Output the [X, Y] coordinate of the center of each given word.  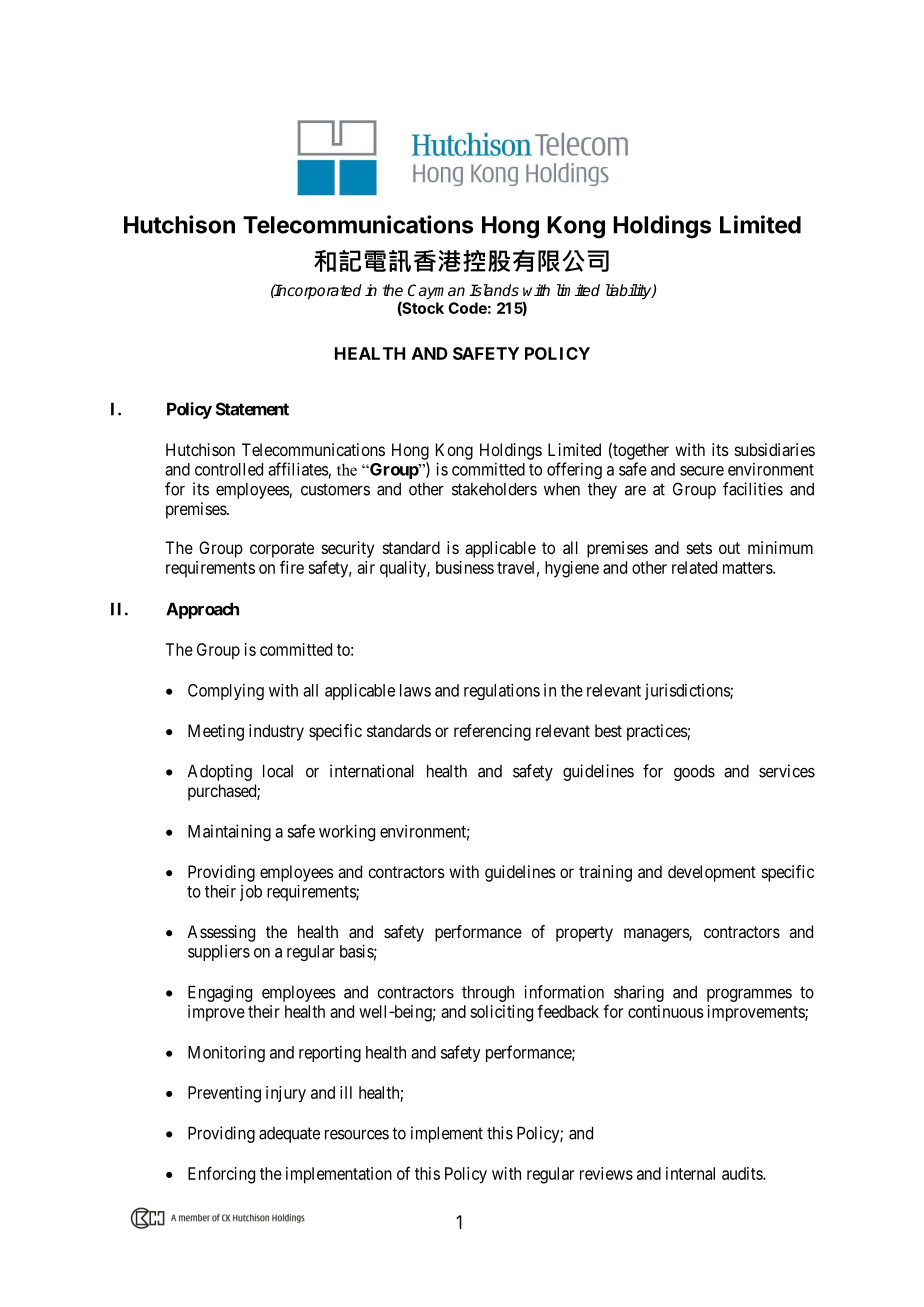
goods [694, 772]
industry [276, 732]
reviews [606, 1173]
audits [743, 1173]
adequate [289, 1135]
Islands [494, 290]
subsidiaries [775, 449]
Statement [252, 409]
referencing [492, 732]
